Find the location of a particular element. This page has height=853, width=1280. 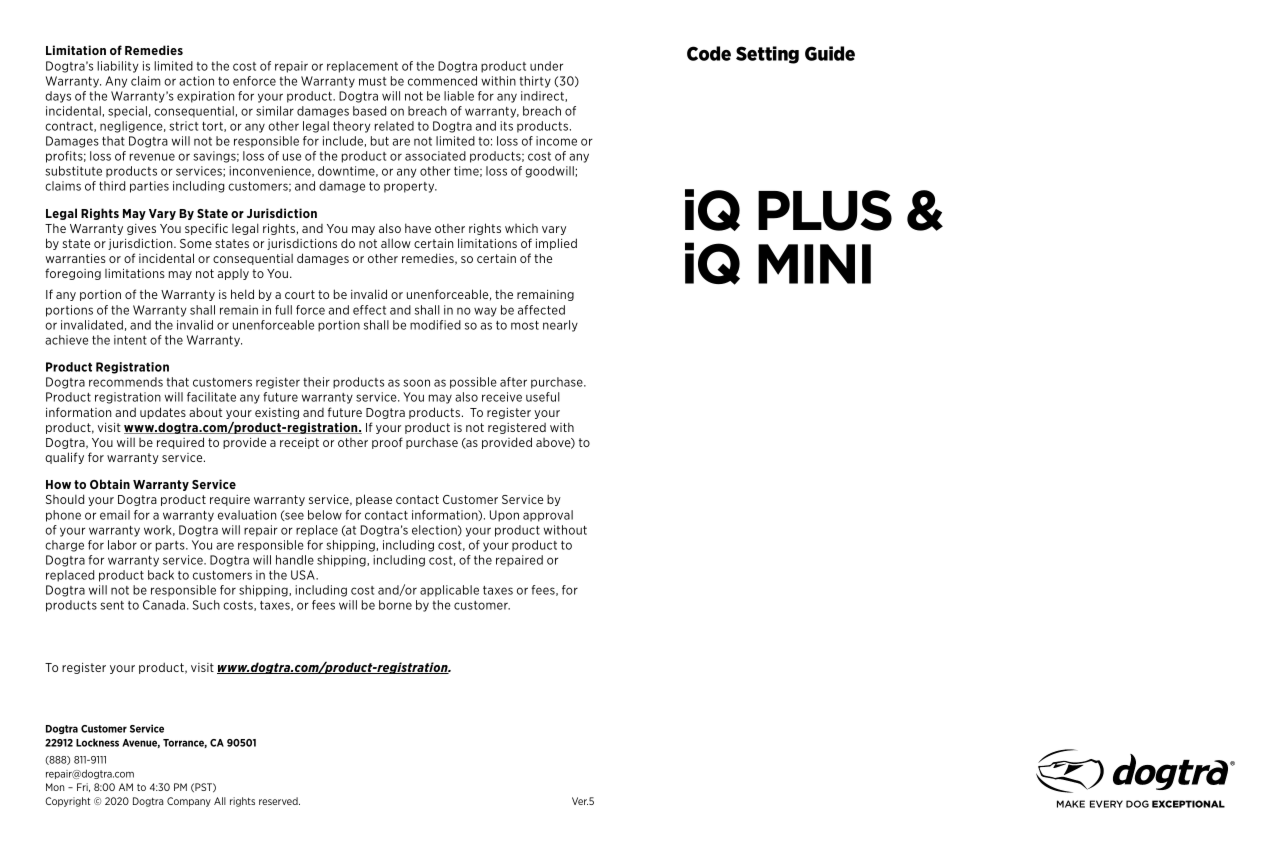

action is located at coordinates (196, 81).
